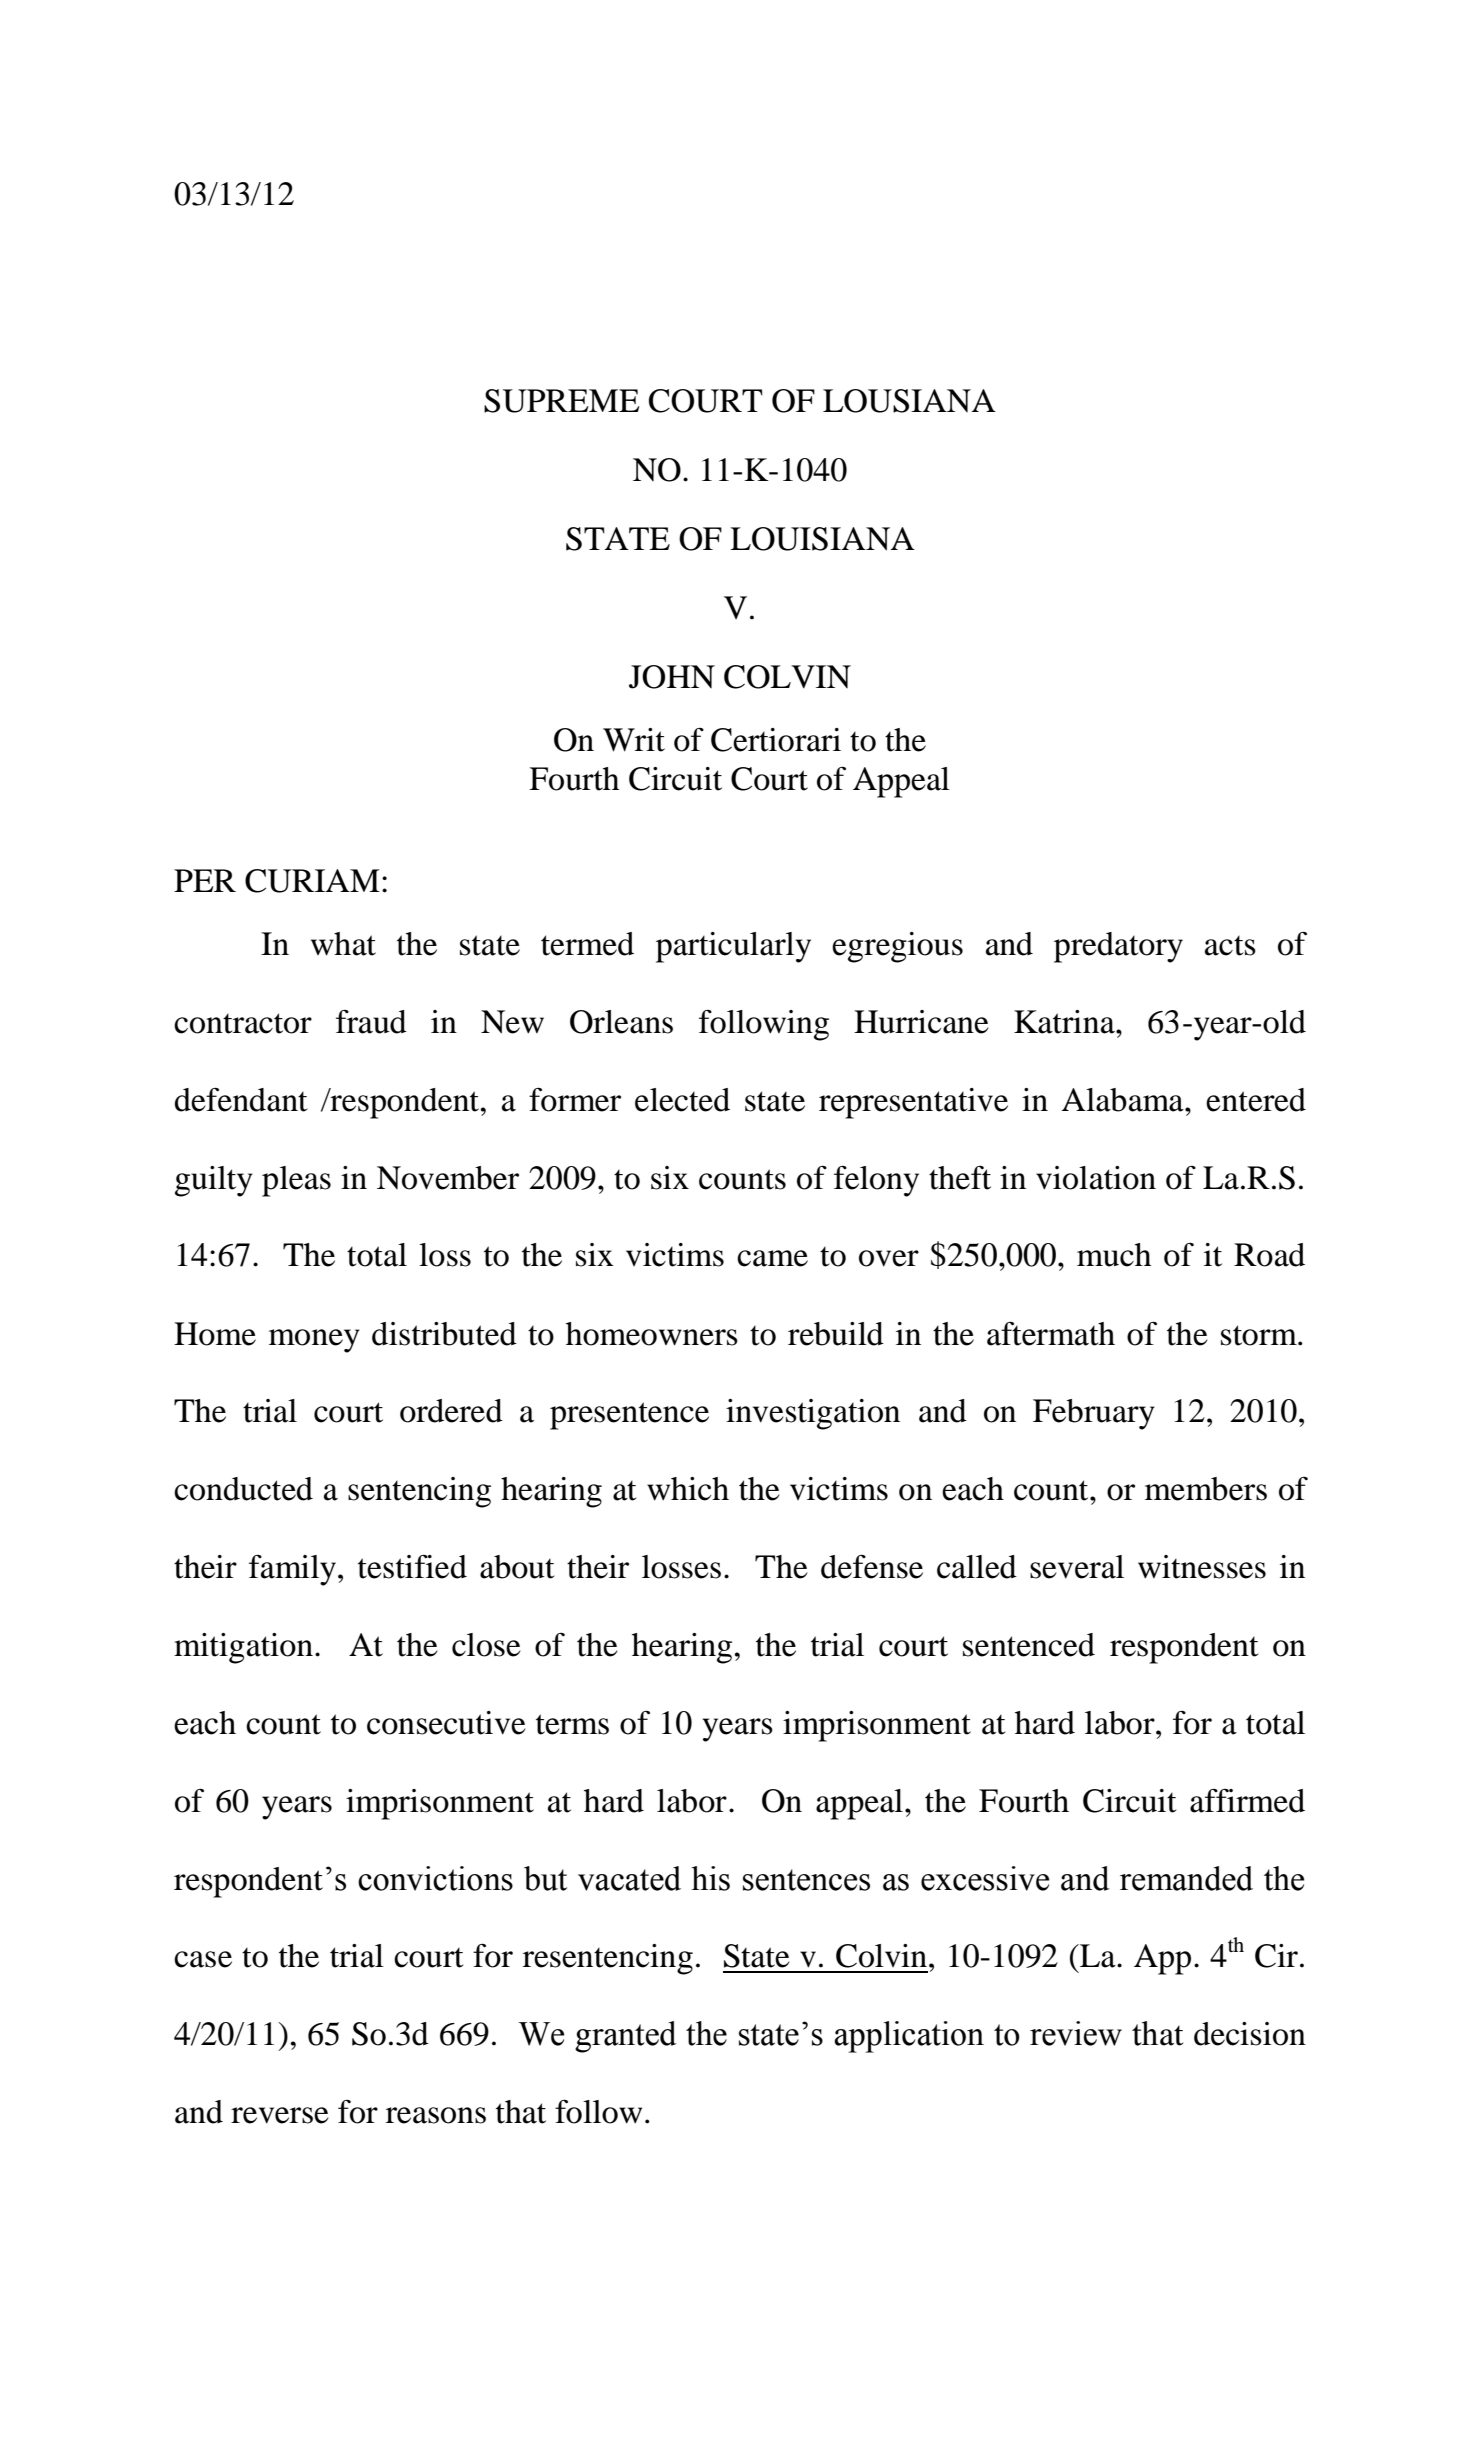  Describe the element at coordinates (1114, 1255) in the page. I see `much` at that location.
